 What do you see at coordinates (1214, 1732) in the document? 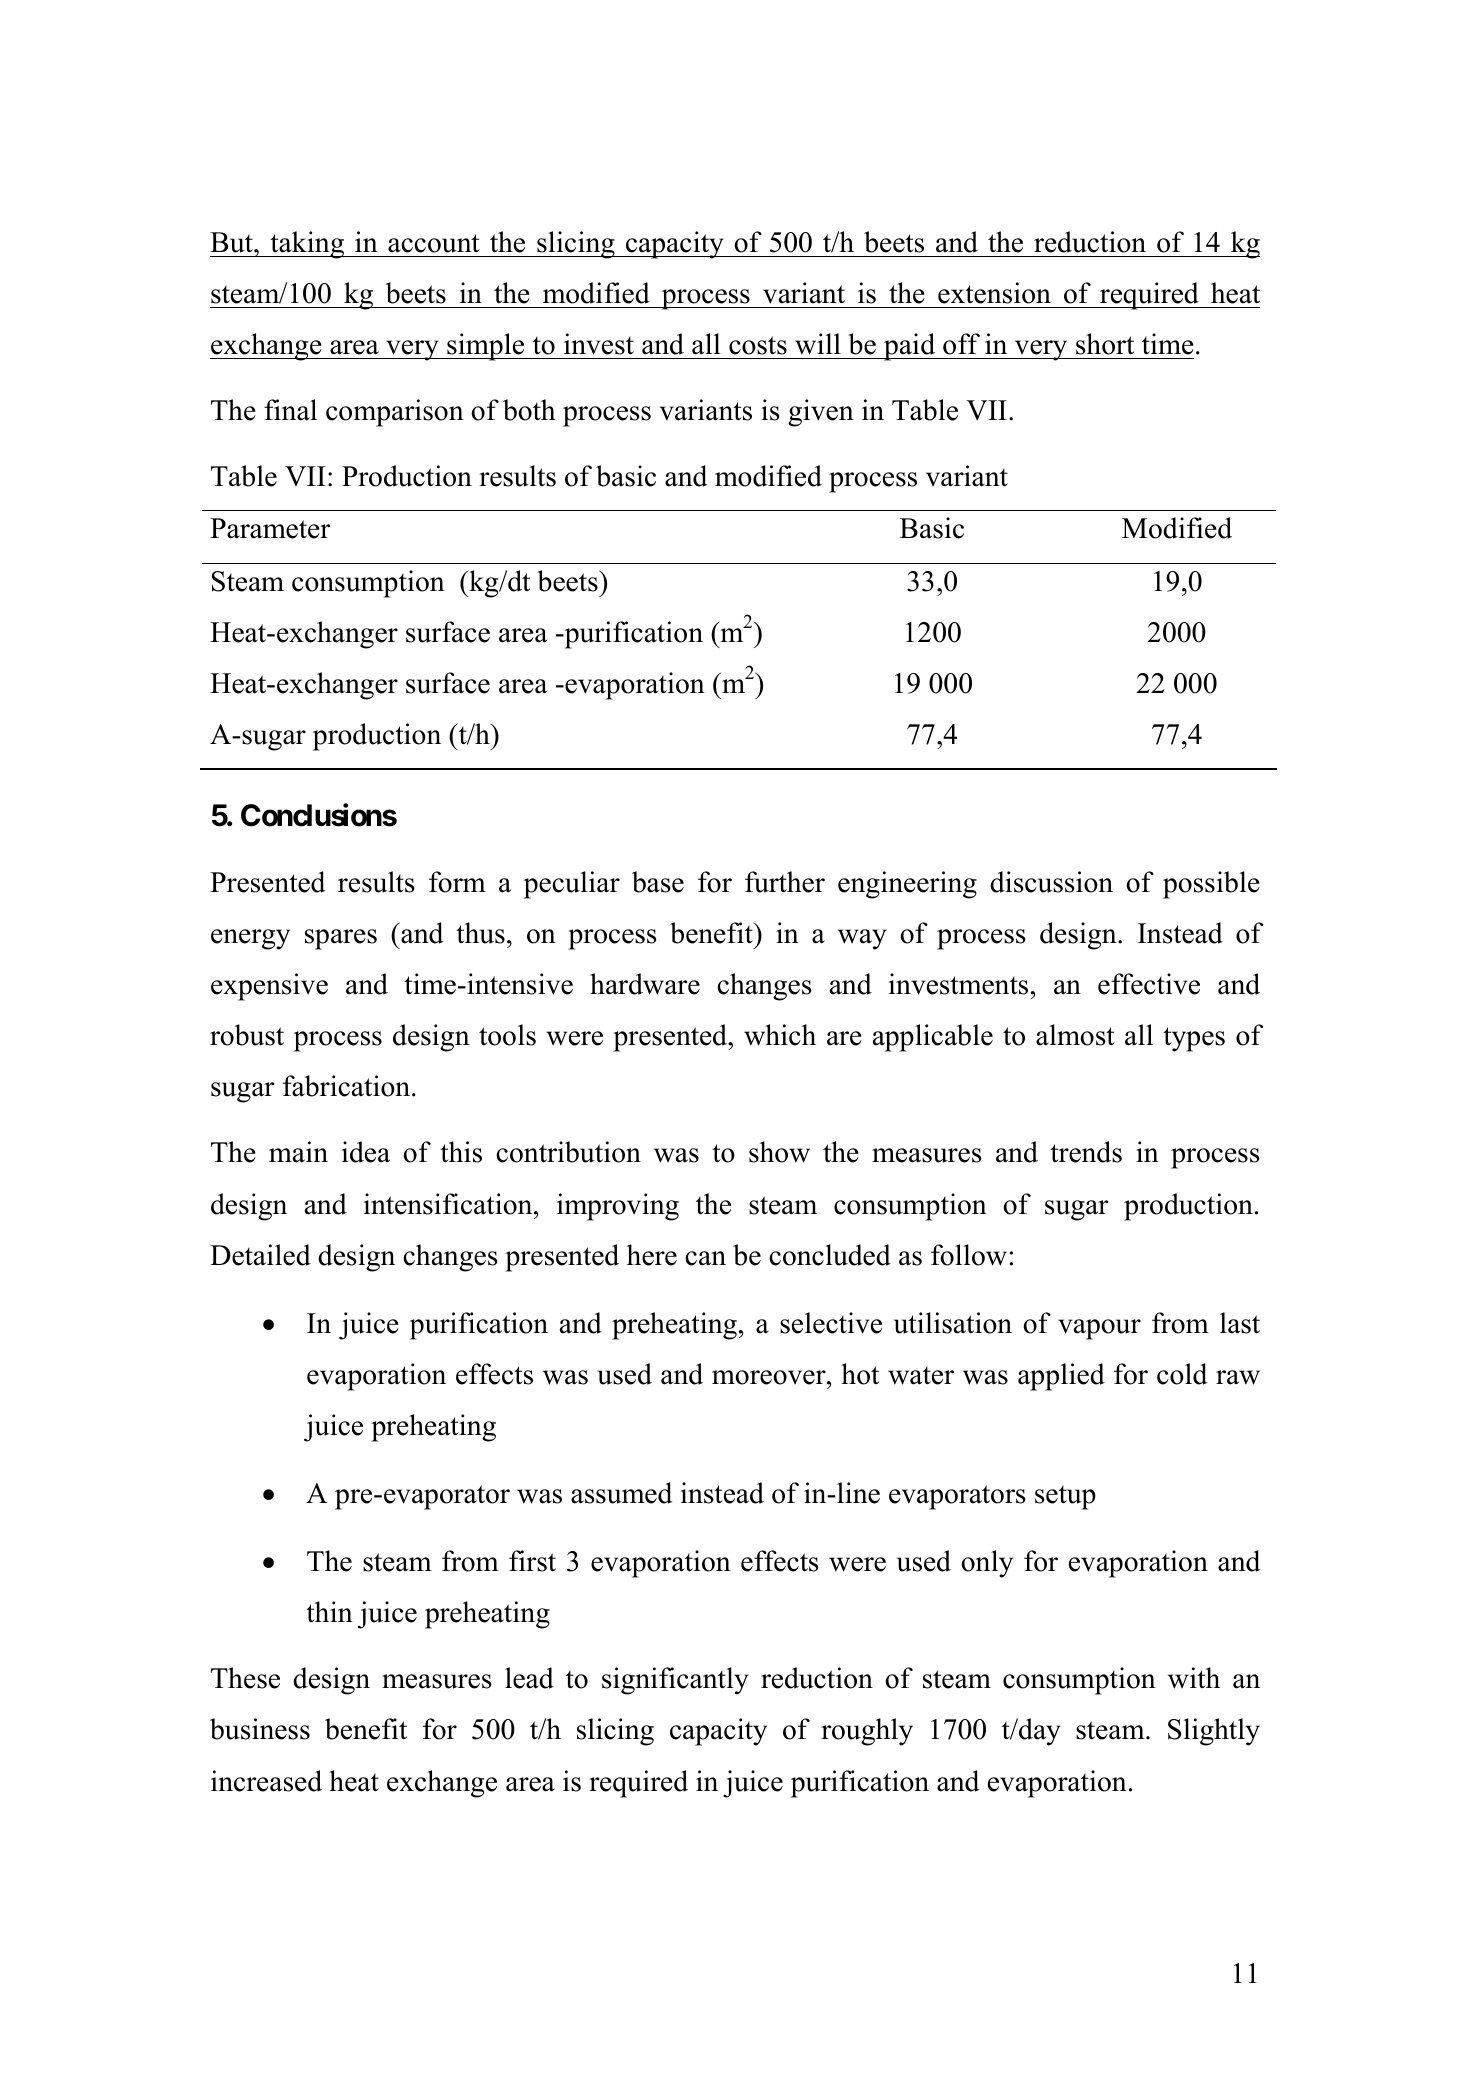
I see `Slightly` at bounding box center [1214, 1732].
